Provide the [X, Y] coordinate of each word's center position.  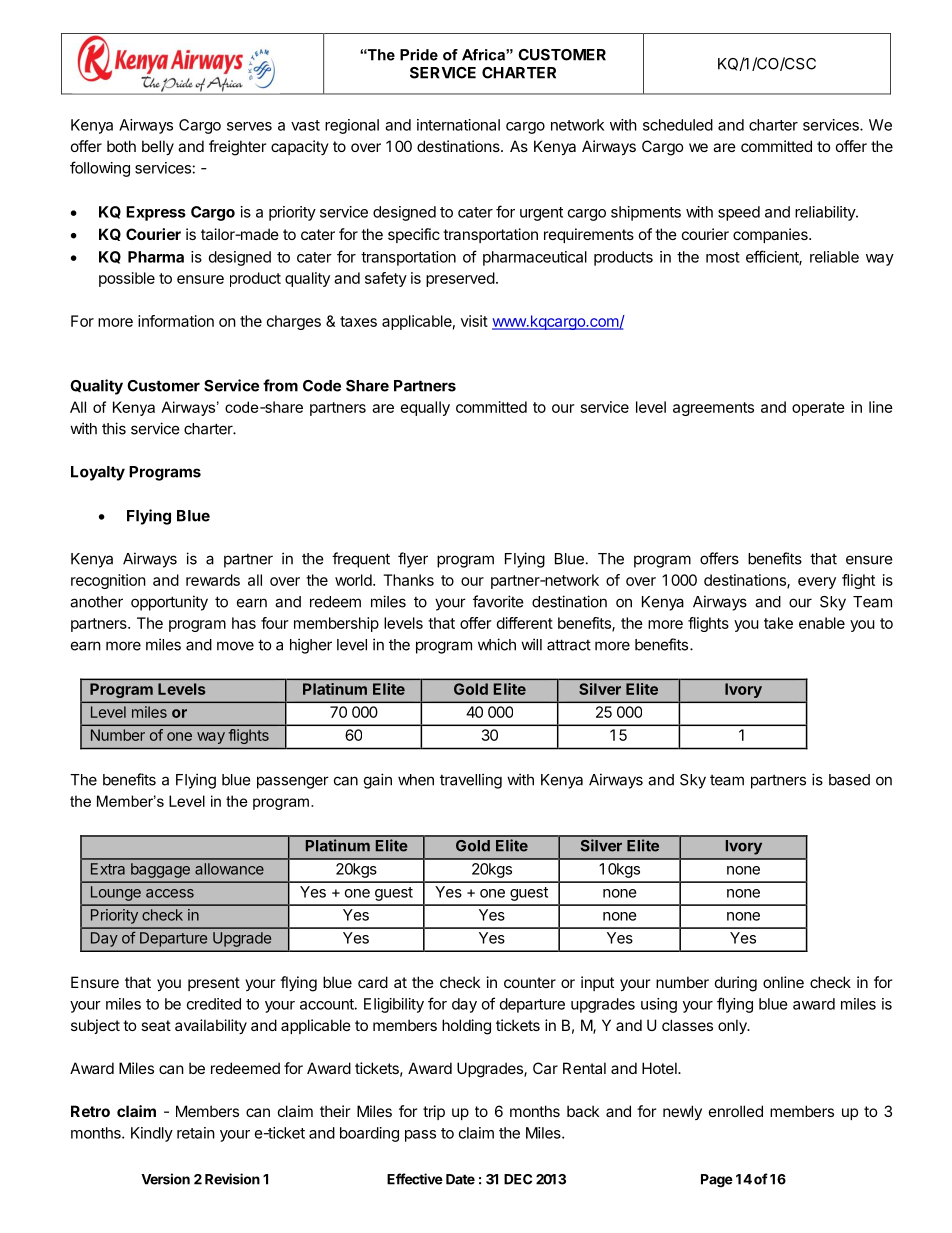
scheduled [678, 125]
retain [196, 1133]
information [176, 321]
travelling [471, 781]
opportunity [169, 603]
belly [158, 147]
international [458, 125]
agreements [713, 409]
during [736, 984]
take [778, 623]
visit [474, 321]
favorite [498, 601]
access [170, 893]
